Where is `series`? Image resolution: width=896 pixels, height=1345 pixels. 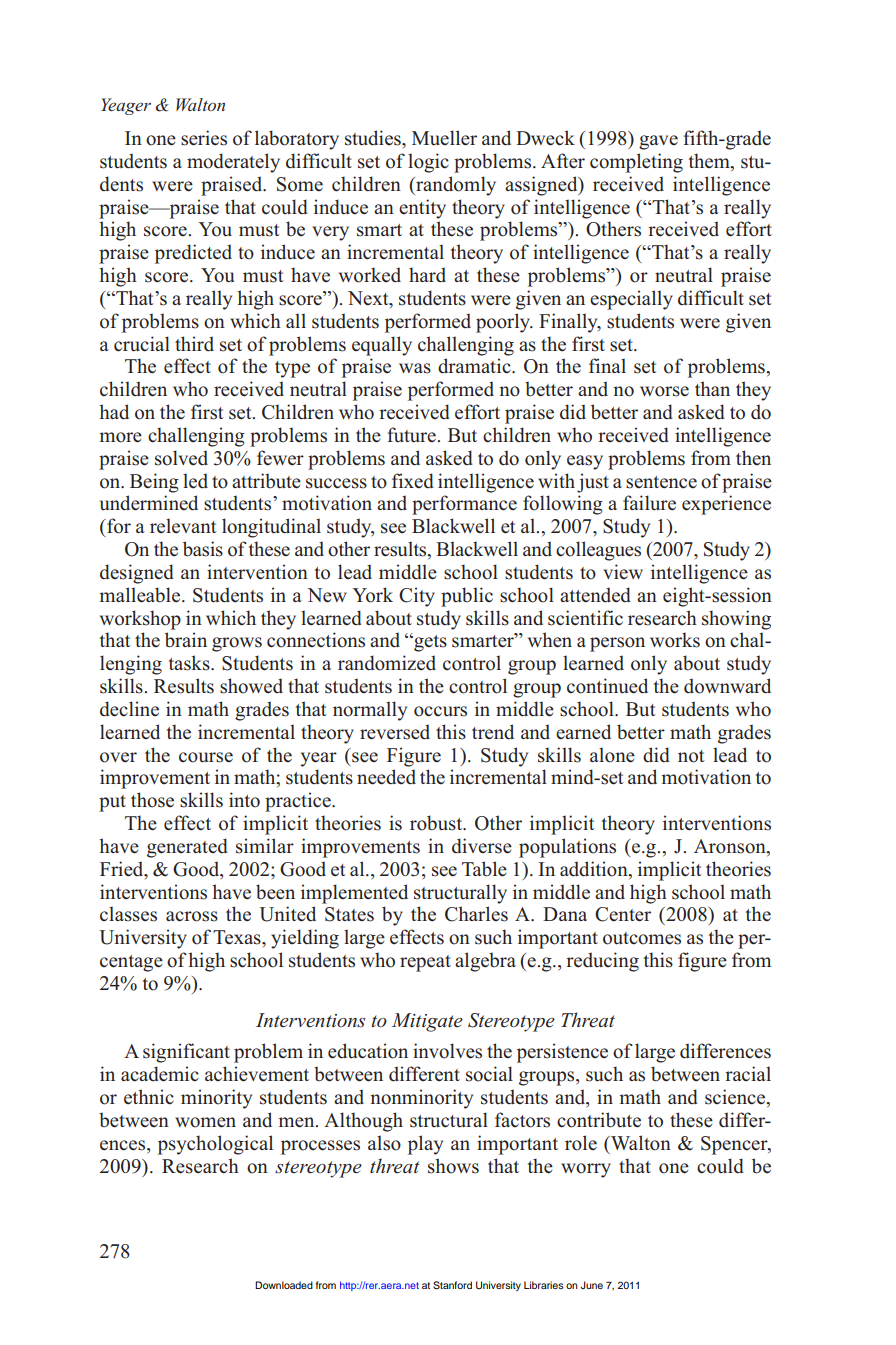
series is located at coordinates (204, 138).
